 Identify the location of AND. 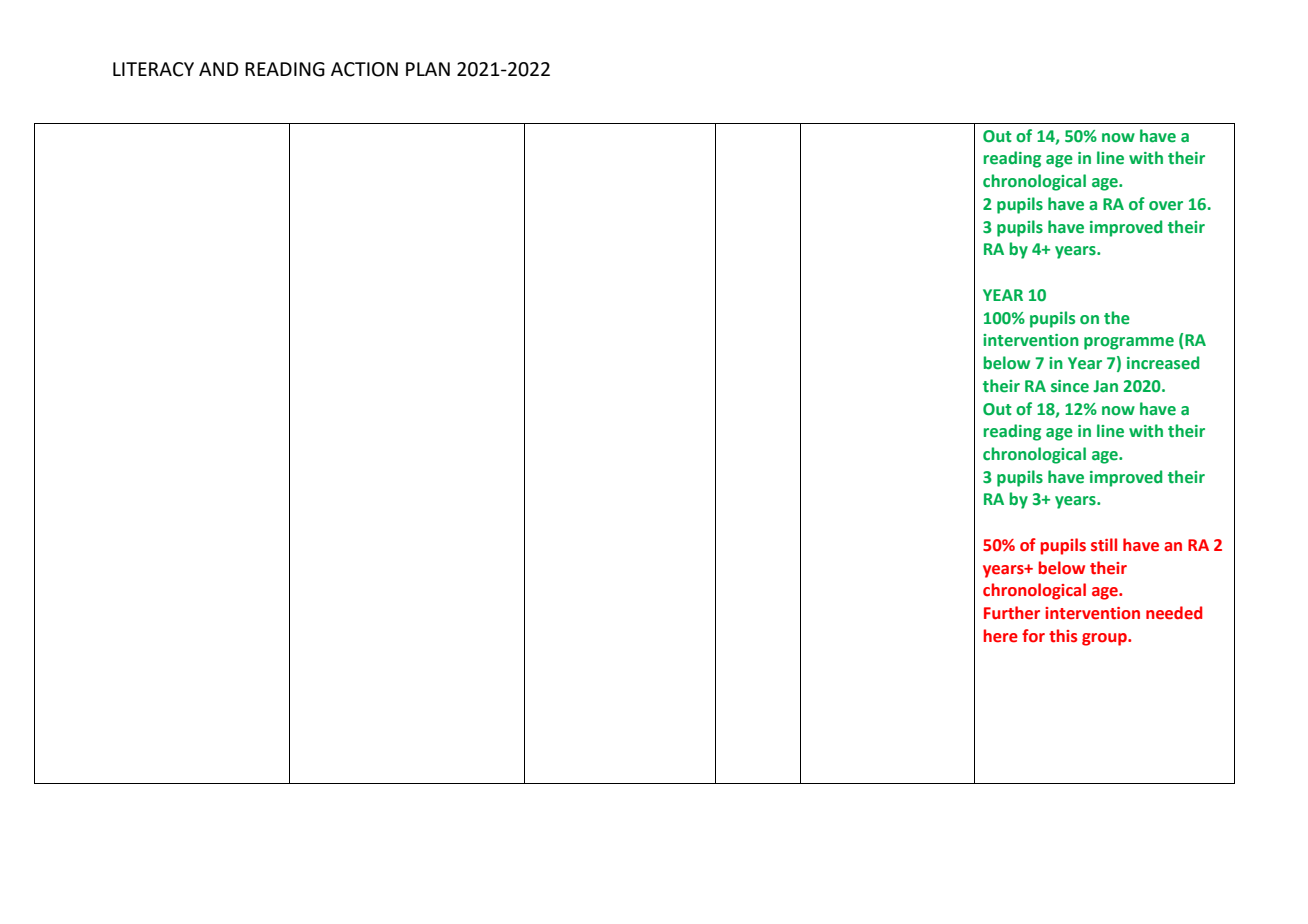
(219, 69).
